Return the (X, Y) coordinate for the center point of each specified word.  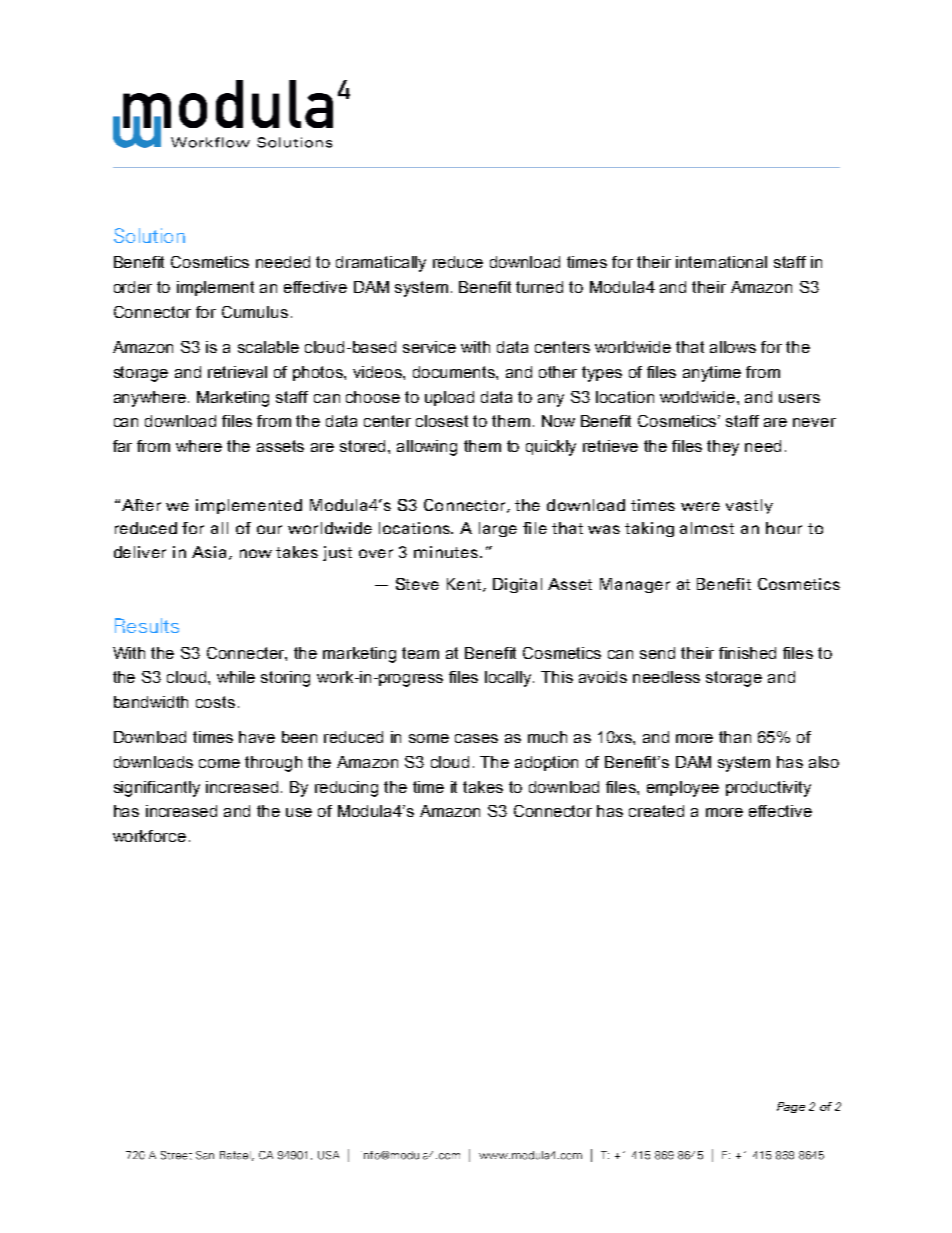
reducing (346, 789)
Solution (149, 235)
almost (707, 528)
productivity (768, 789)
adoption (546, 763)
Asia (209, 552)
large (498, 529)
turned (539, 287)
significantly (157, 789)
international (721, 262)
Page (791, 1107)
